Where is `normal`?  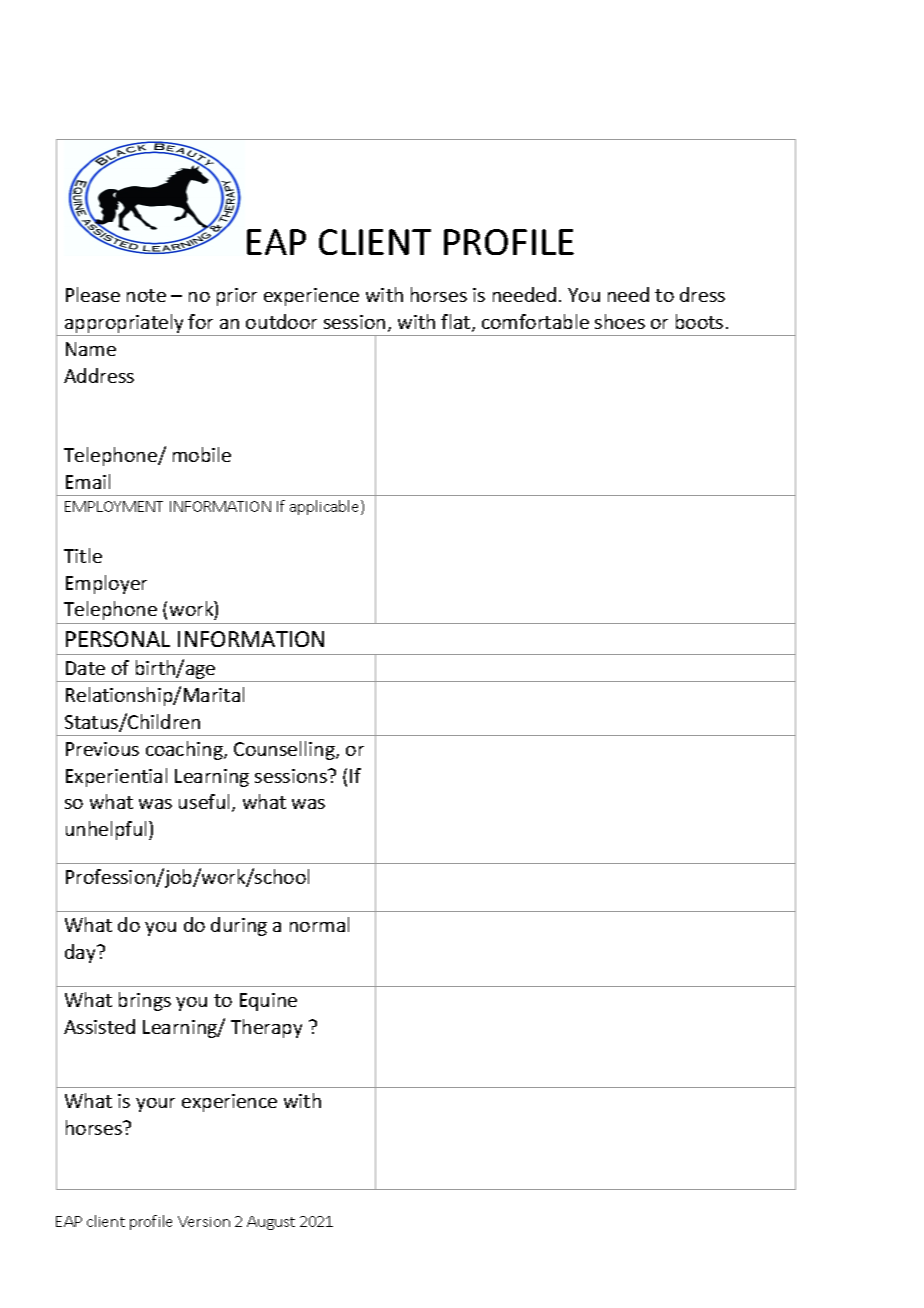
normal is located at coordinates (319, 924).
